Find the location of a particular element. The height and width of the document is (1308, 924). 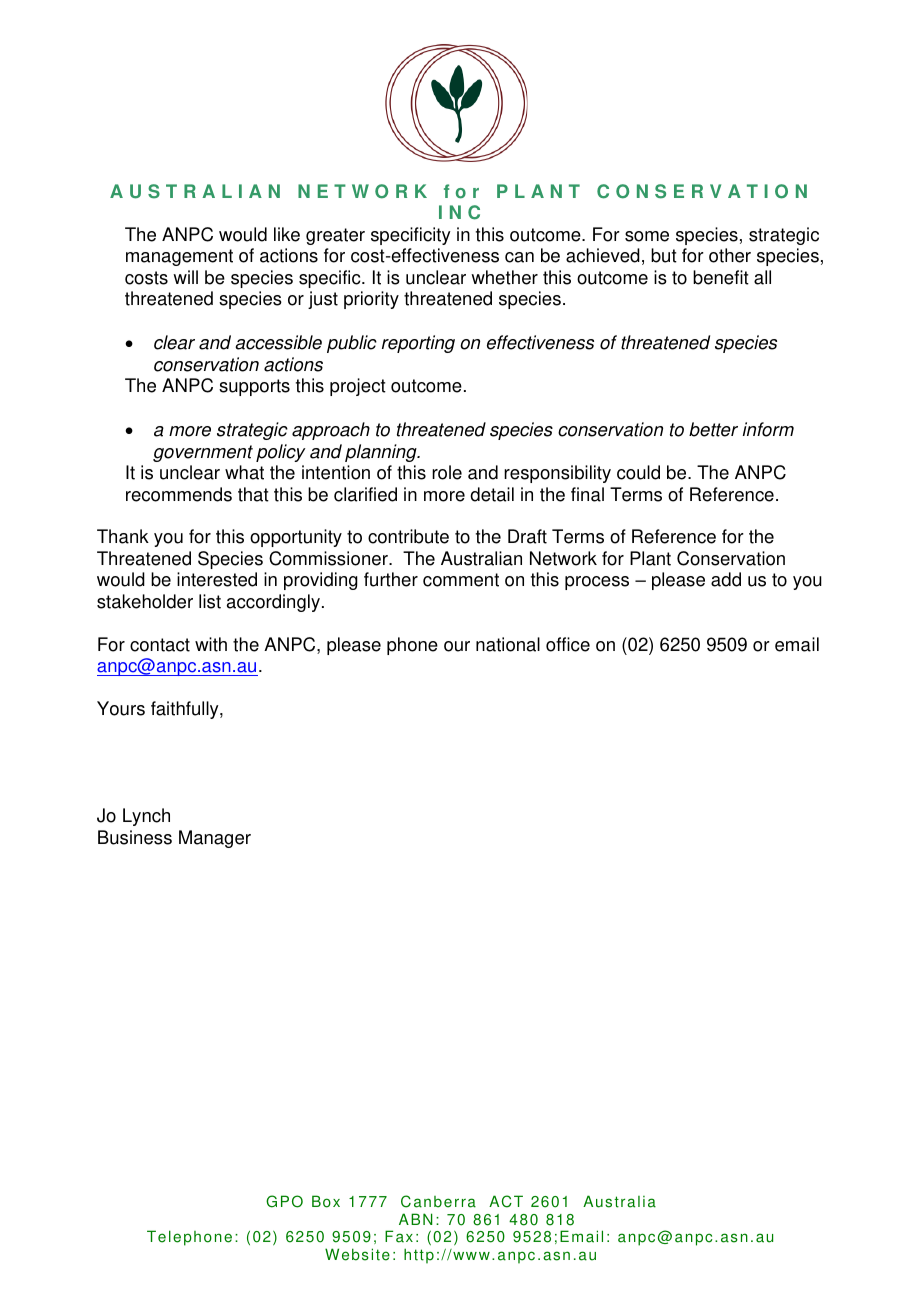

whether is located at coordinates (504, 277).
